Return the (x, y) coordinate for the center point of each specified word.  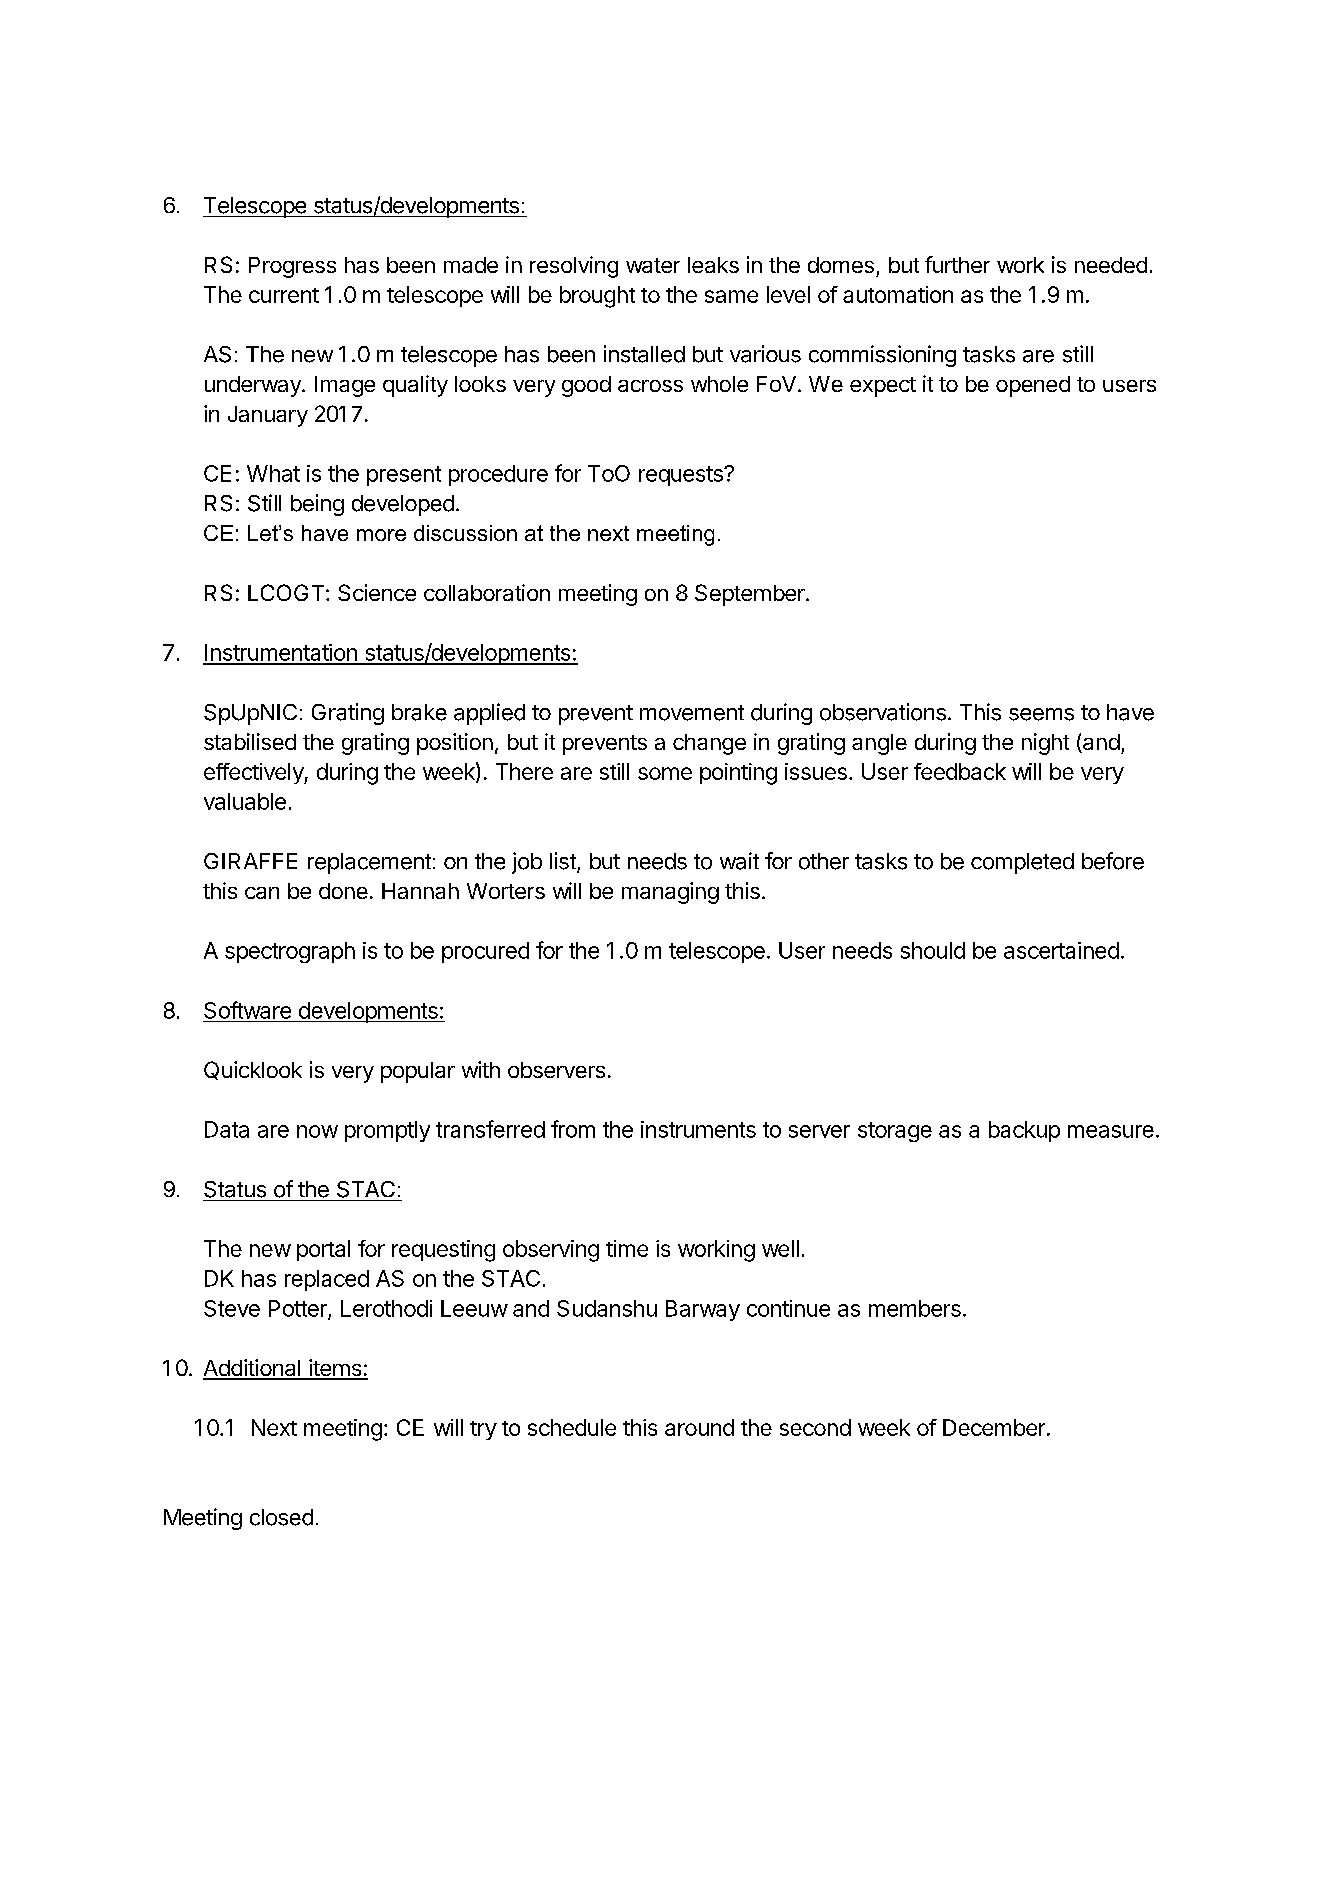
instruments (698, 1129)
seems (1041, 714)
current (284, 295)
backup (1024, 1131)
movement (692, 713)
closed (281, 1517)
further (957, 264)
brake (419, 712)
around (699, 1427)
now (317, 1131)
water (653, 265)
